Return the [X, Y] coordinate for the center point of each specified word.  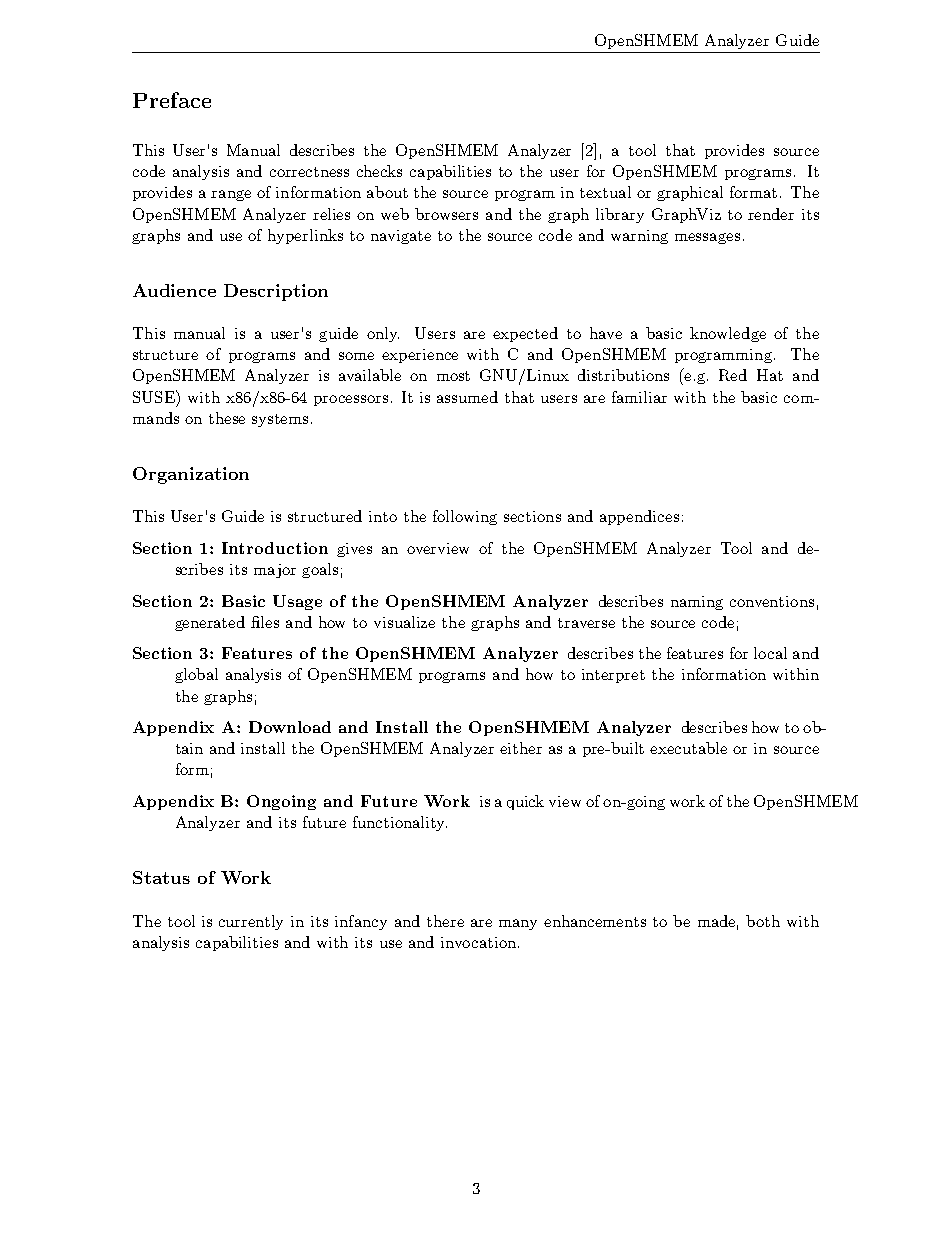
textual [605, 192]
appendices [639, 517]
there [445, 921]
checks [379, 171]
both [763, 921]
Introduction [275, 548]
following [465, 517]
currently [251, 922]
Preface [172, 100]
